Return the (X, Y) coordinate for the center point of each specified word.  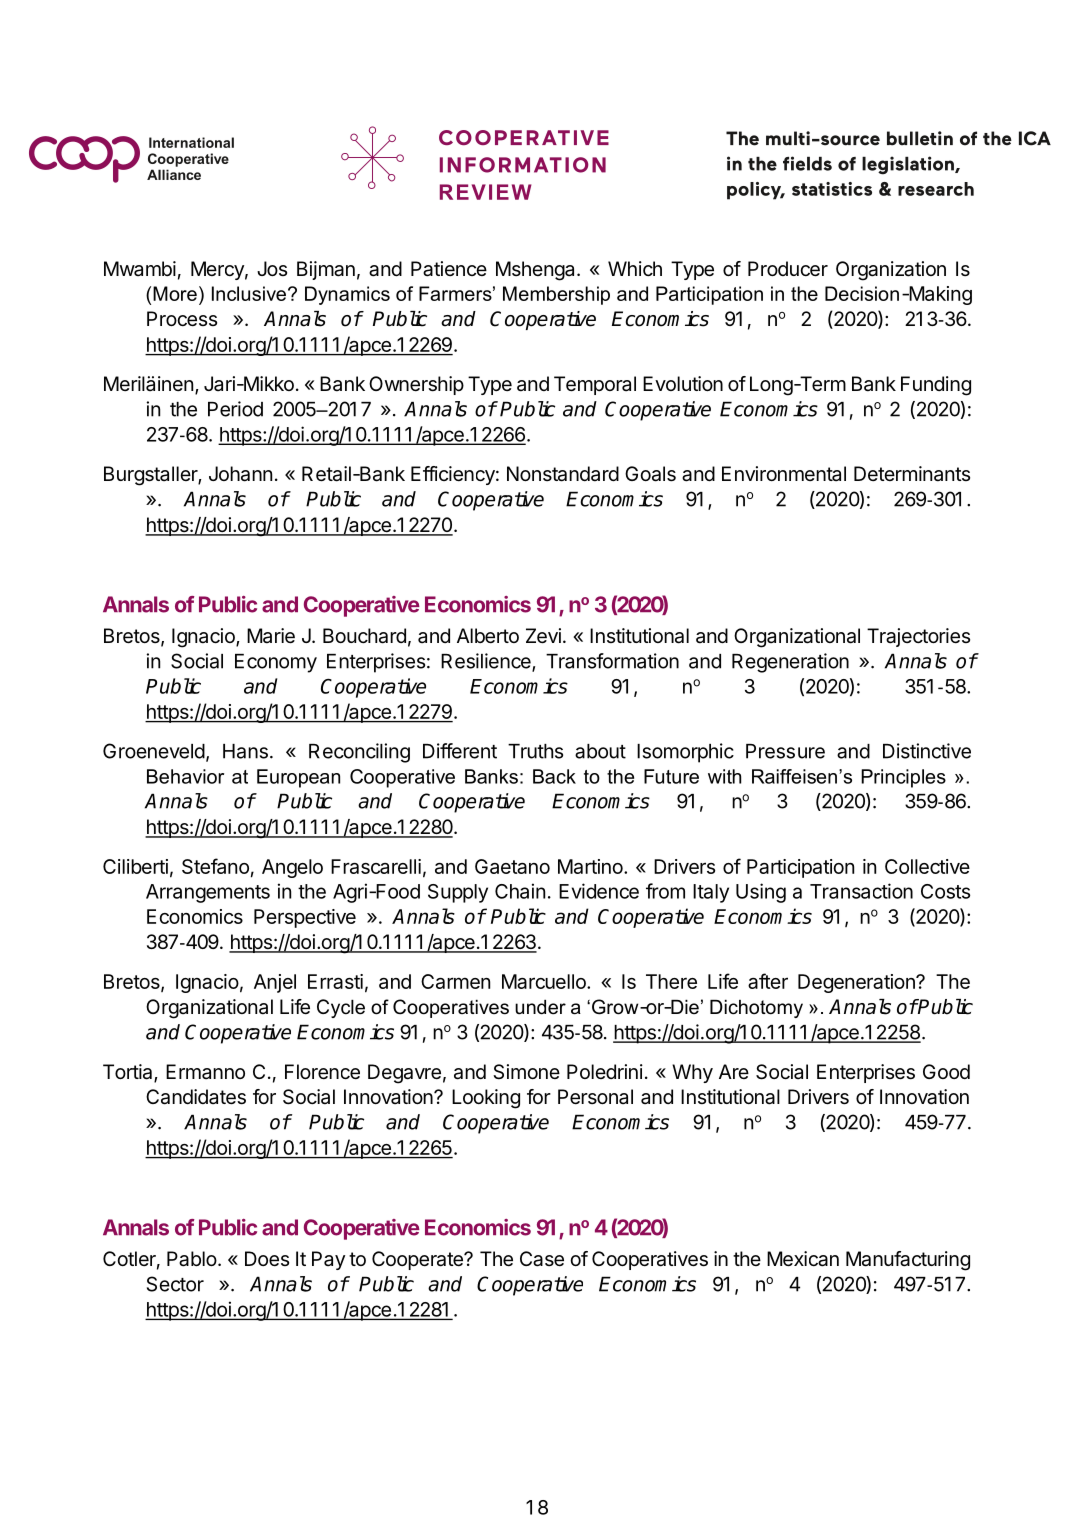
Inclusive (249, 293)
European (298, 778)
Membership (556, 295)
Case (542, 1259)
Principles (903, 778)
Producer (788, 269)
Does (267, 1259)
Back (554, 776)
